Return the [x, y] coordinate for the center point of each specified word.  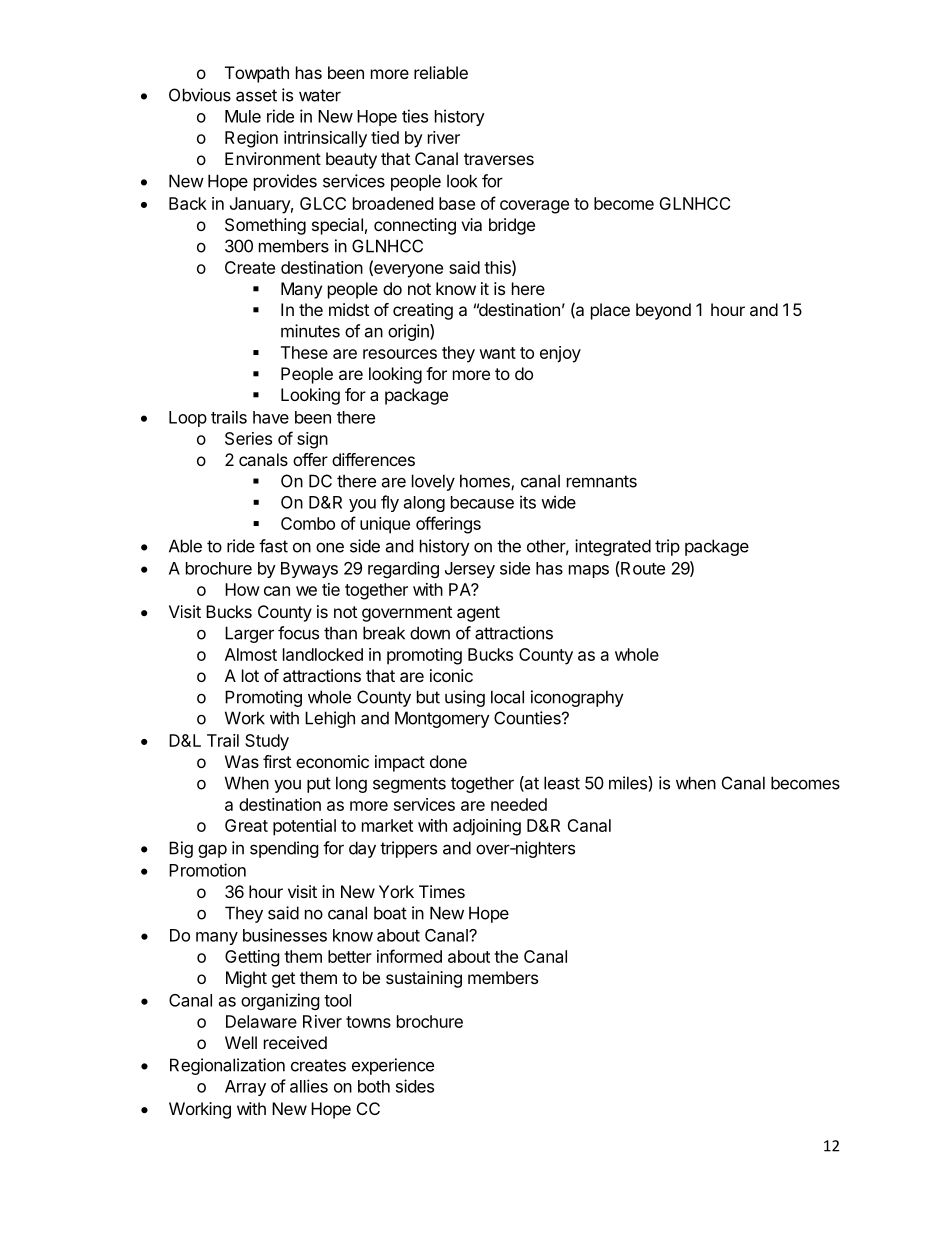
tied [385, 137]
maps [589, 571]
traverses [499, 159]
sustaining [424, 979]
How [242, 589]
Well [241, 1042]
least [562, 783]
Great [246, 825]
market [387, 825]
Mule [243, 116]
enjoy [560, 354]
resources [400, 354]
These [304, 352]
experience [393, 1066]
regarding [403, 569]
